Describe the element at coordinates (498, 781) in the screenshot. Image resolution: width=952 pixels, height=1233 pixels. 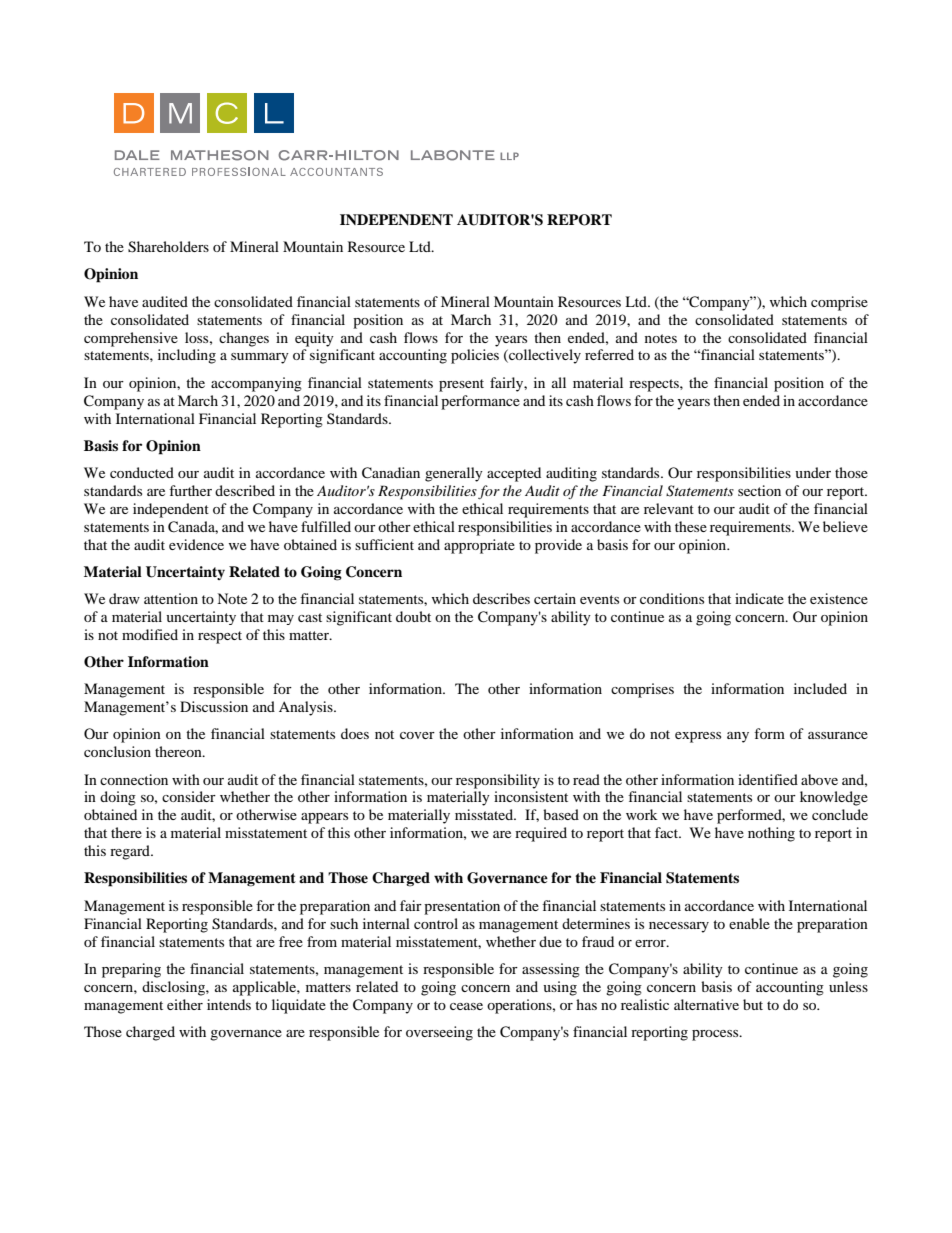
I see `responsibility` at that location.
